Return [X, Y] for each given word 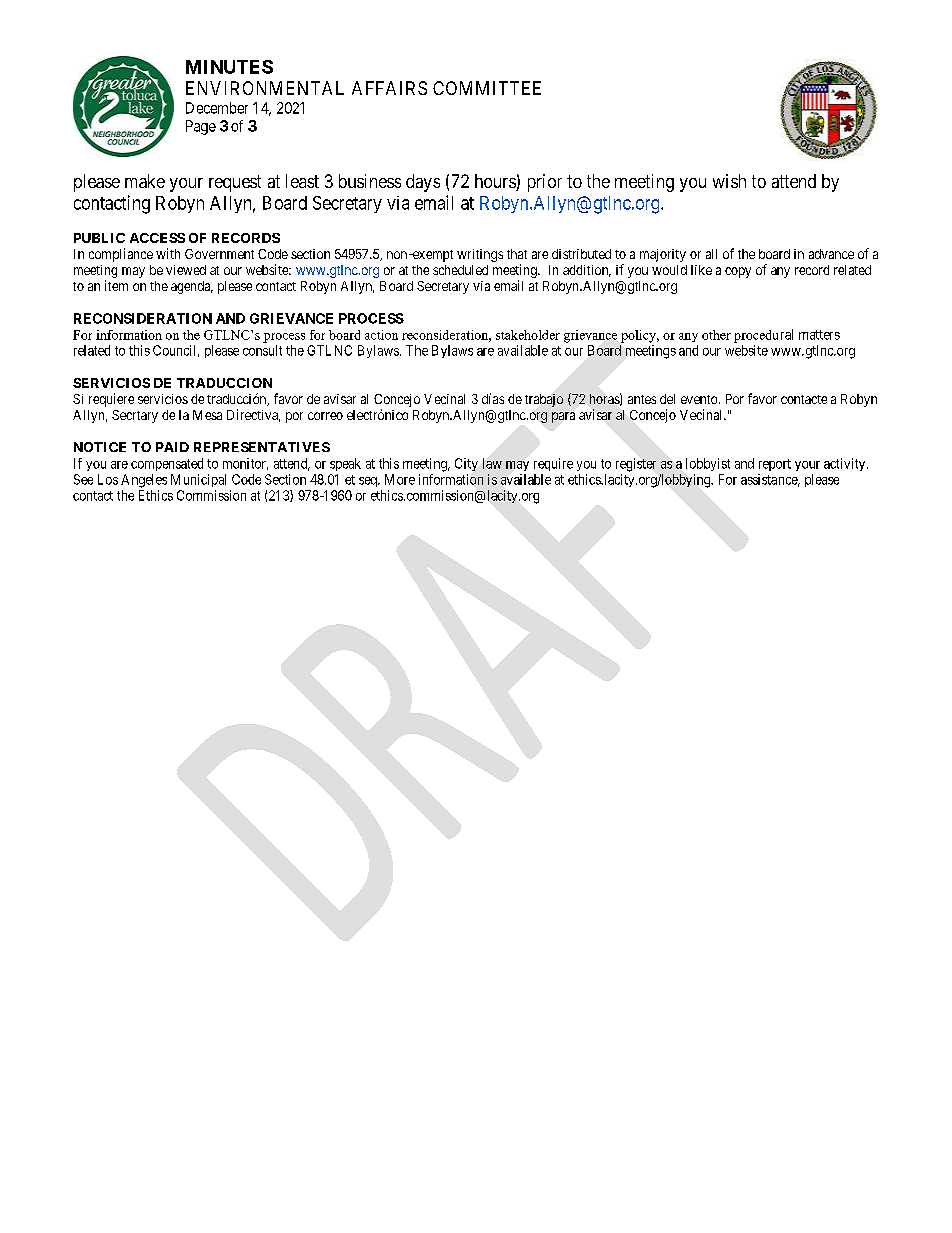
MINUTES [229, 67]
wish [729, 181]
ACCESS [157, 238]
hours [496, 182]
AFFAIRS [389, 88]
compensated [167, 464]
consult [262, 350]
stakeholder [528, 335]
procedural [763, 336]
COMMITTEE [487, 88]
